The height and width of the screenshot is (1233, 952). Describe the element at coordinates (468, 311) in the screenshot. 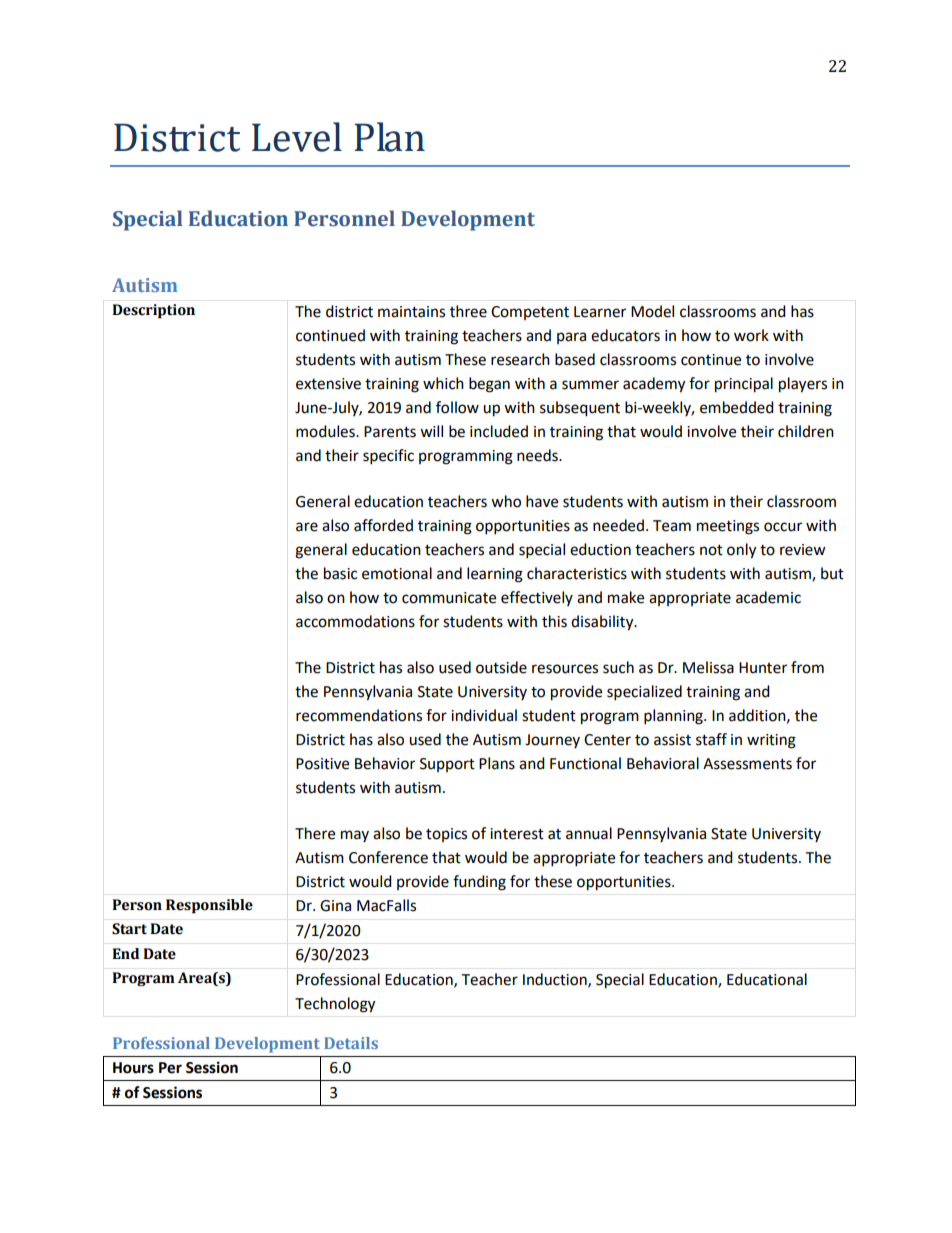

I see `three` at that location.
